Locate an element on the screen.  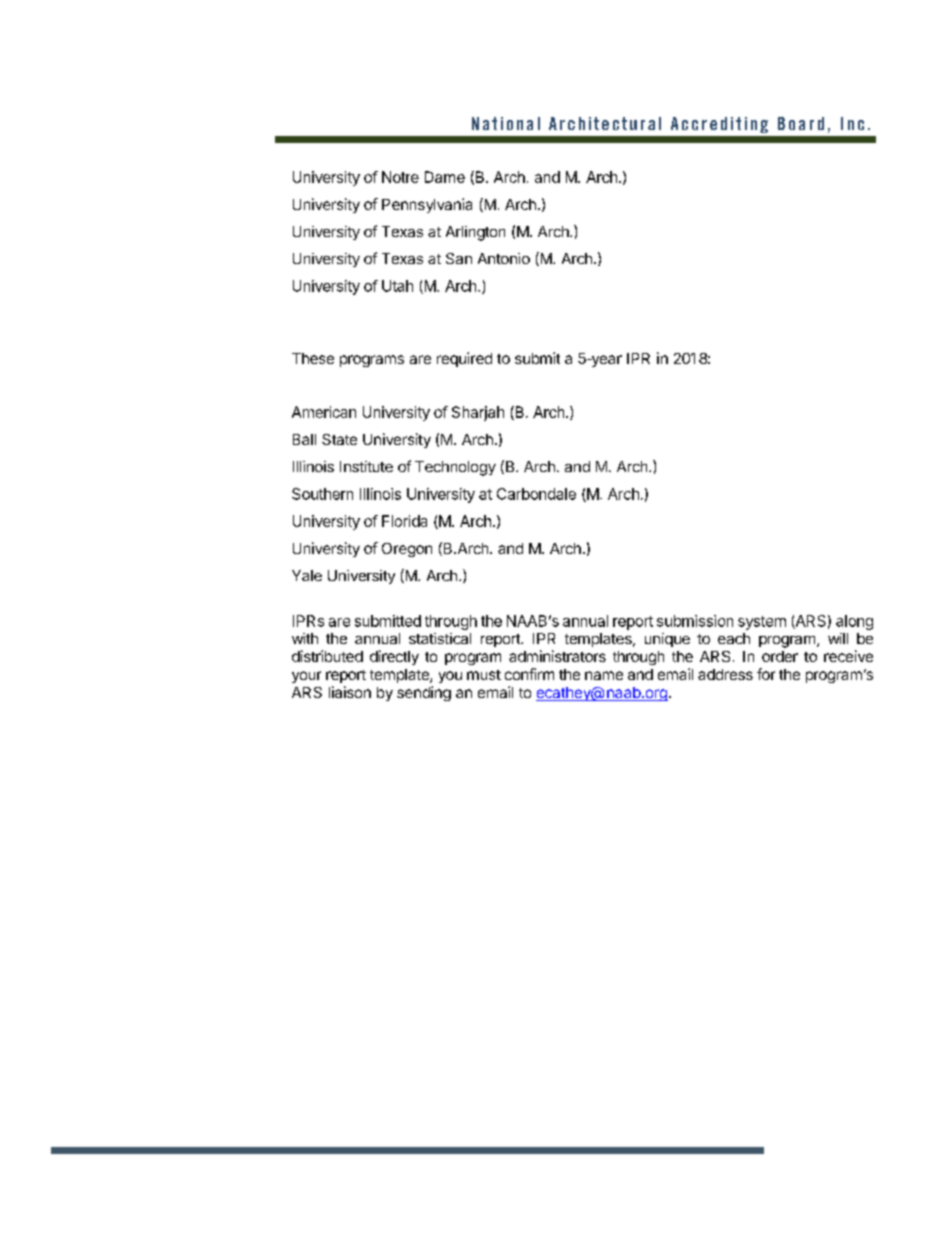
Antonio is located at coordinates (504, 258).
